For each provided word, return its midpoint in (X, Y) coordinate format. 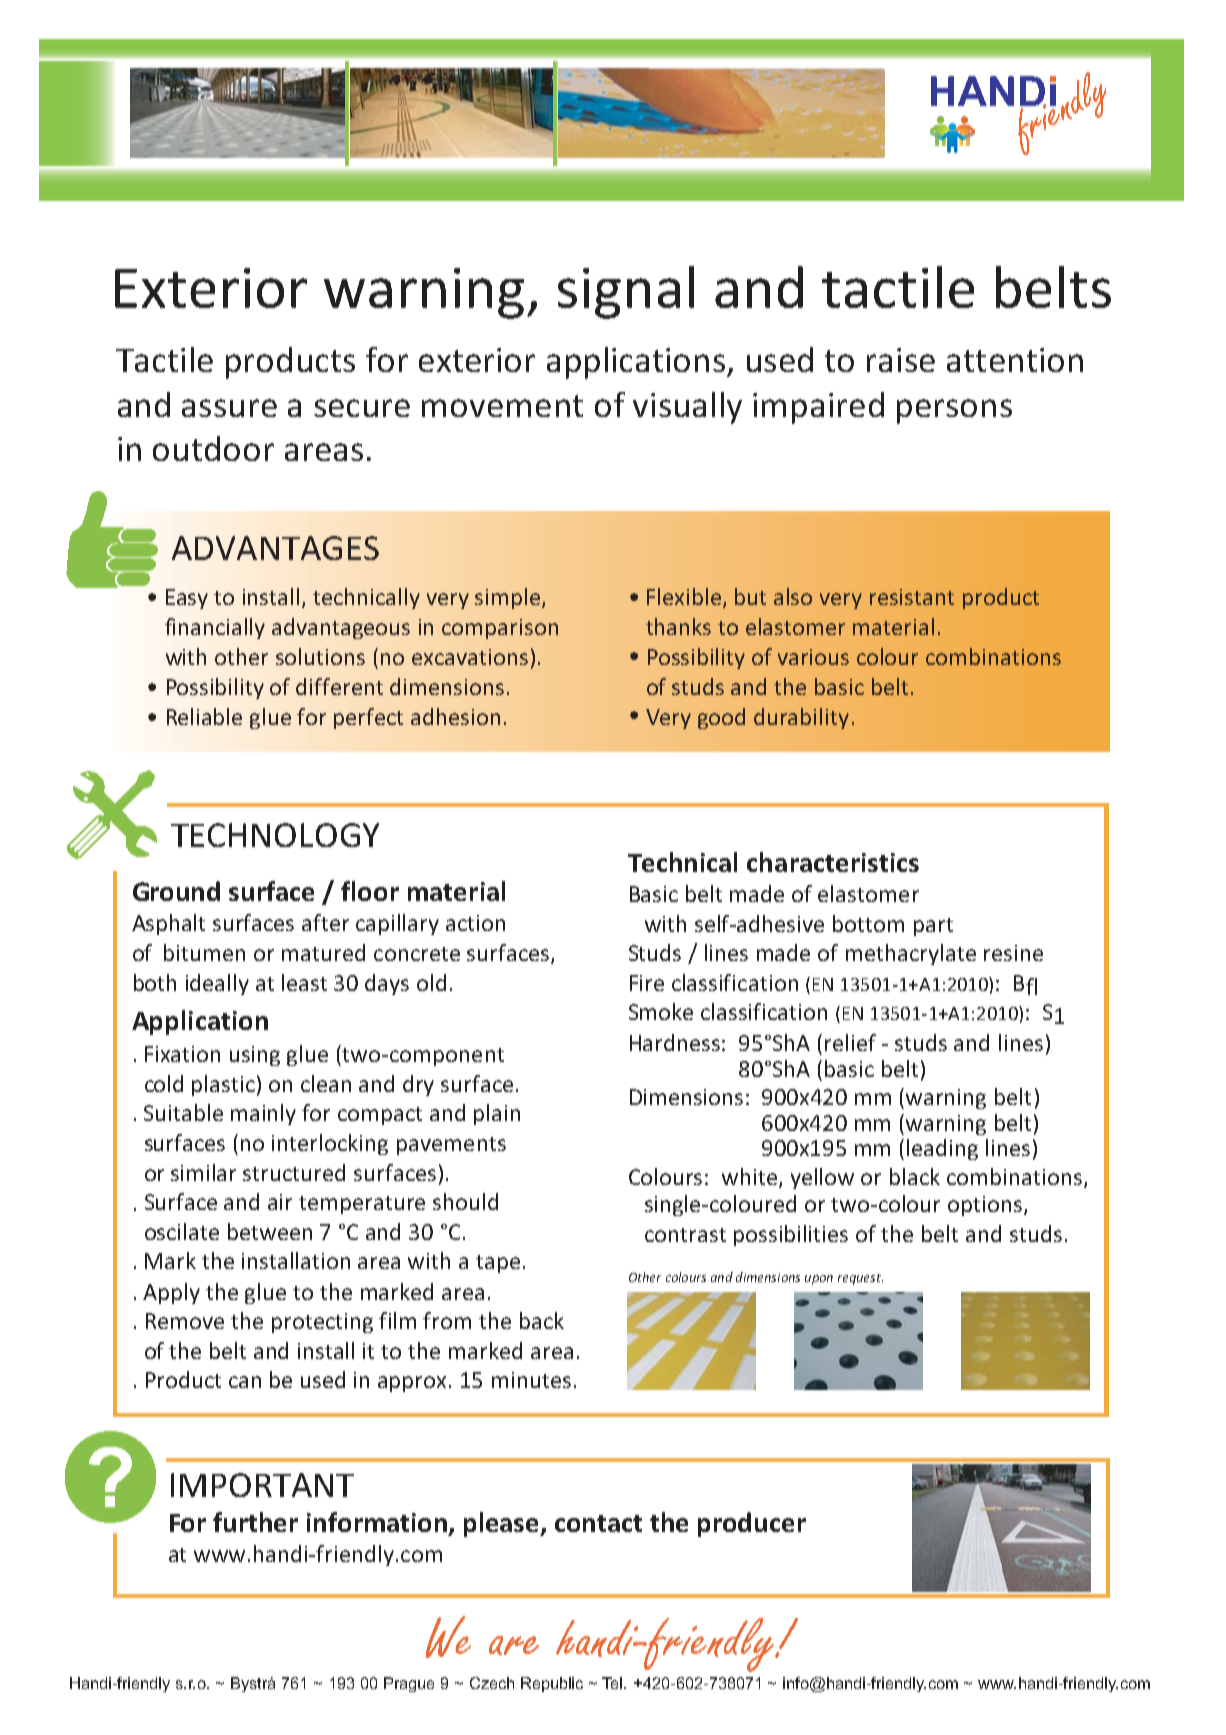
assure (229, 408)
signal (626, 292)
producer (752, 1524)
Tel (613, 1683)
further (255, 1522)
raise (901, 360)
